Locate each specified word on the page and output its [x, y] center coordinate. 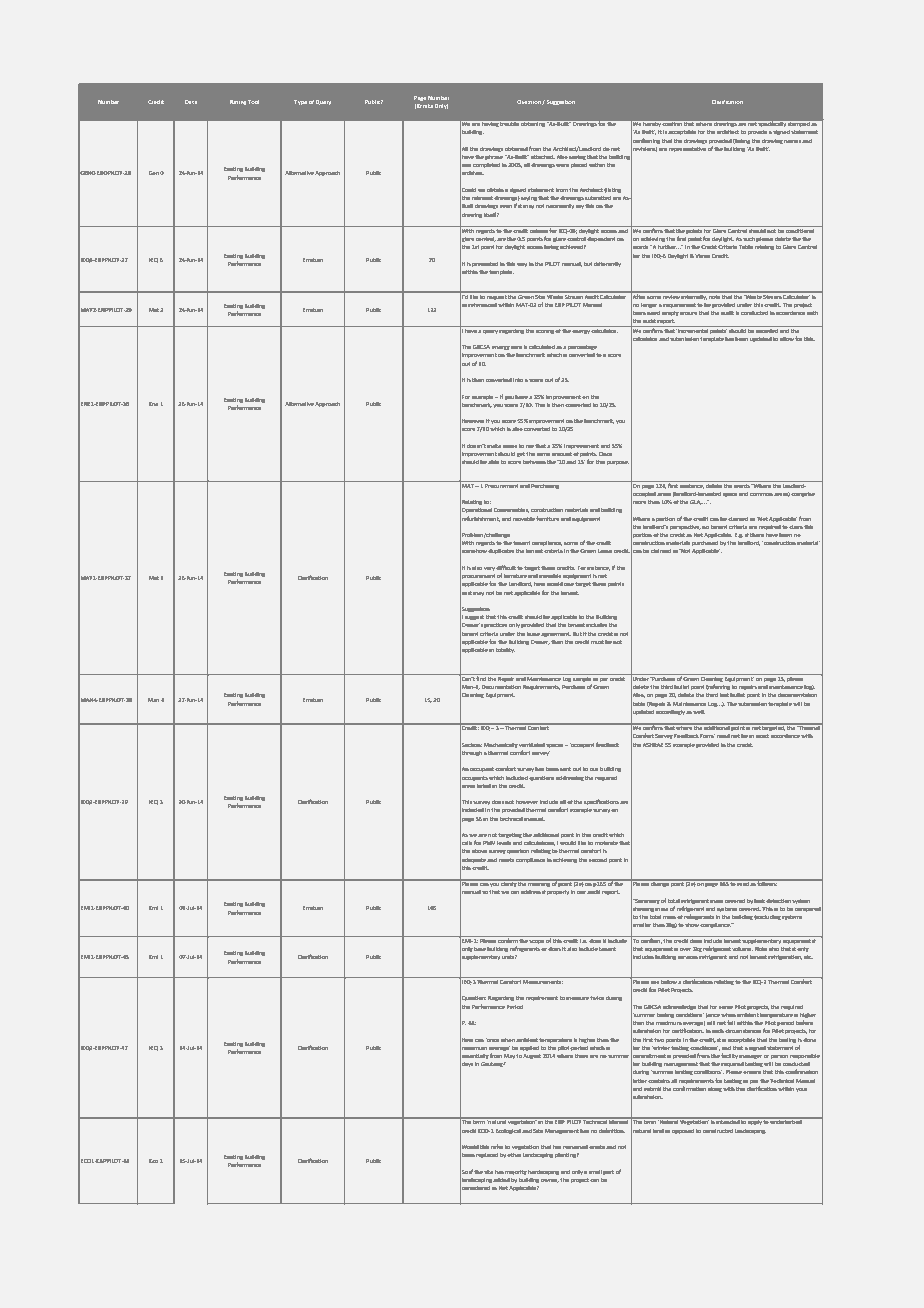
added [501, 1180]
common [761, 494]
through [471, 753]
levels [504, 843]
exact [762, 736]
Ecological [508, 1131]
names [792, 141]
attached [543, 157]
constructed [718, 1131]
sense [510, 446]
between [534, 462]
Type [300, 102]
